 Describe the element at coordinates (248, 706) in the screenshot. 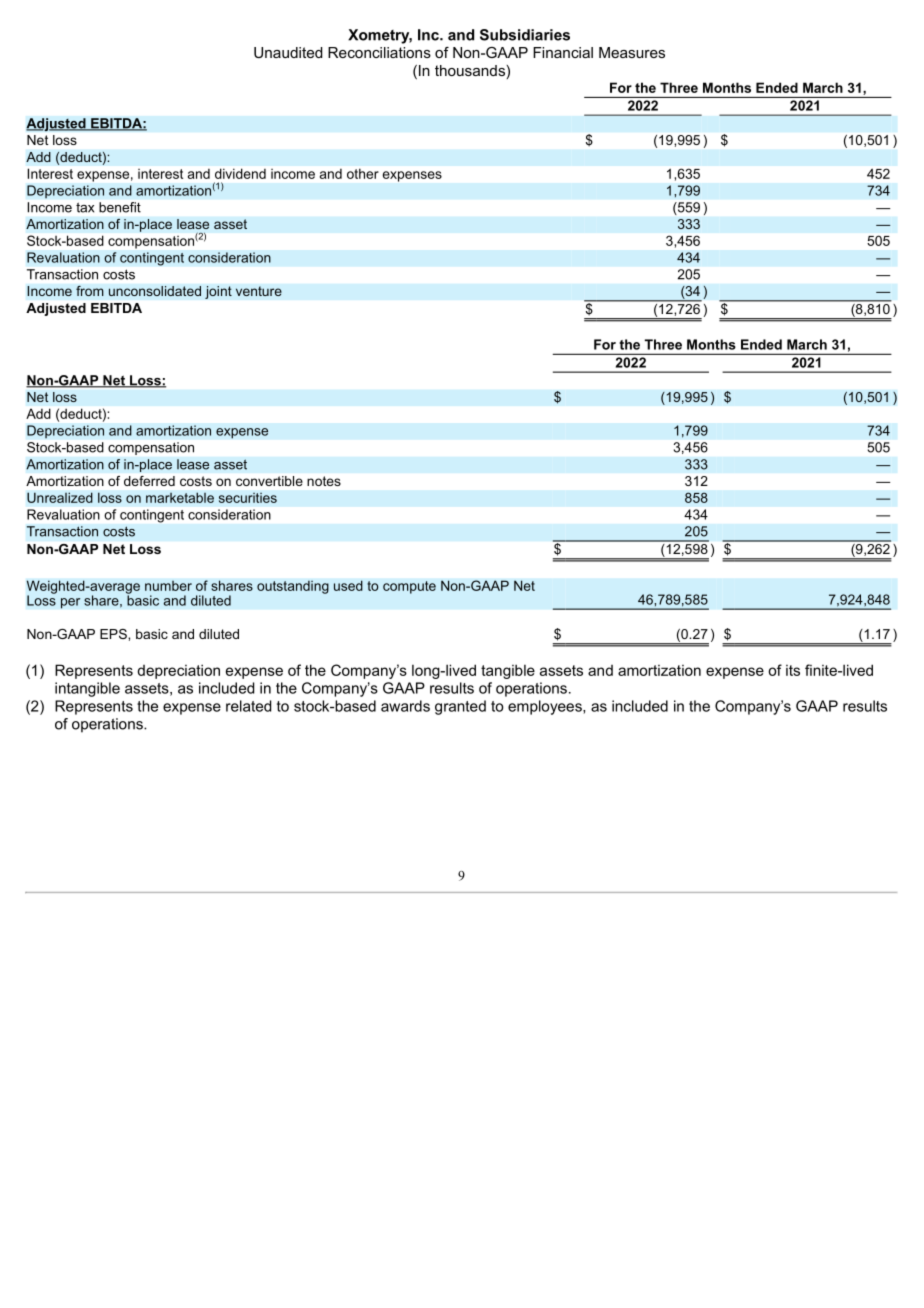

I see `related` at that location.
